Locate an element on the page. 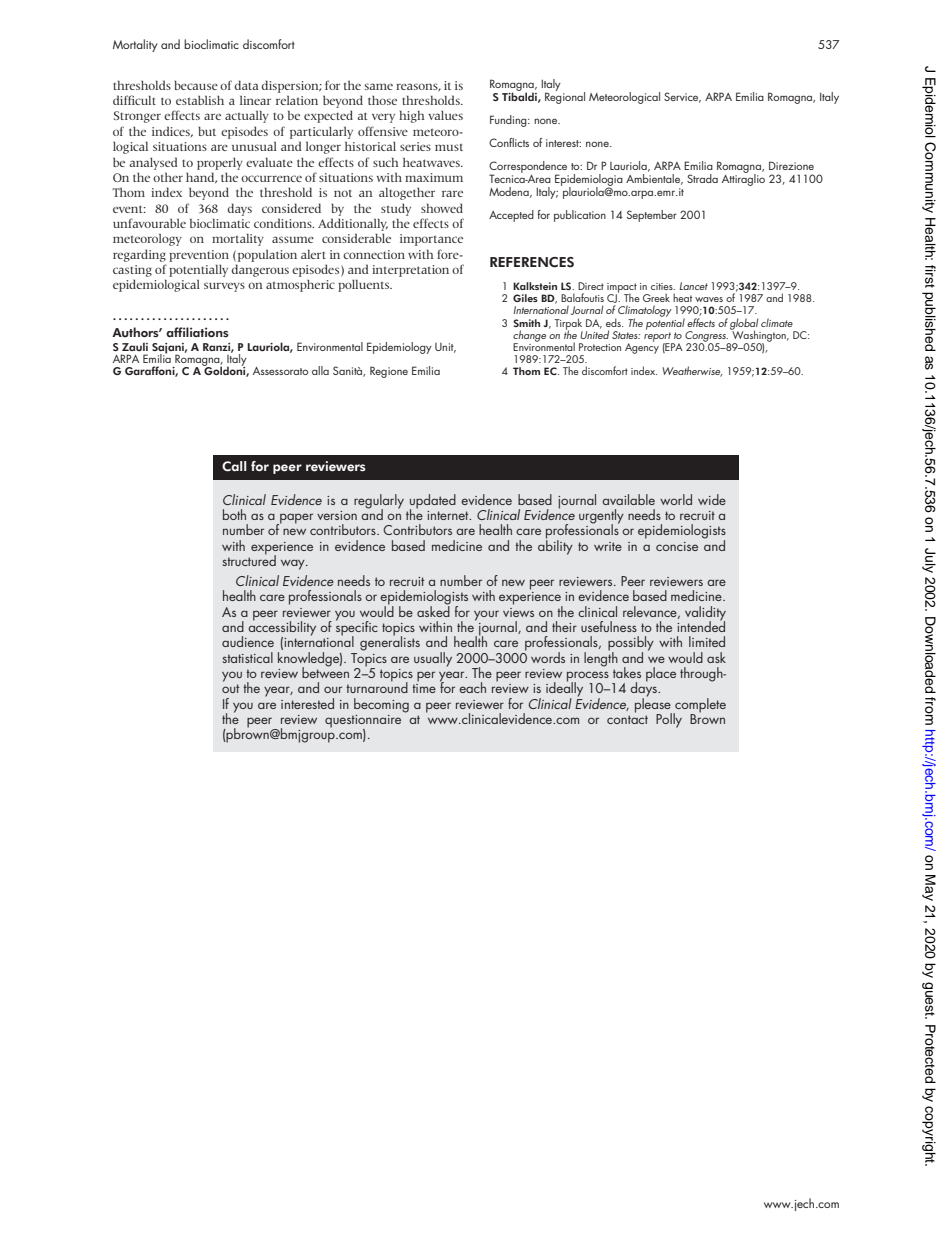 The height and width of the document is (1233, 952). establish is located at coordinates (200, 100).
